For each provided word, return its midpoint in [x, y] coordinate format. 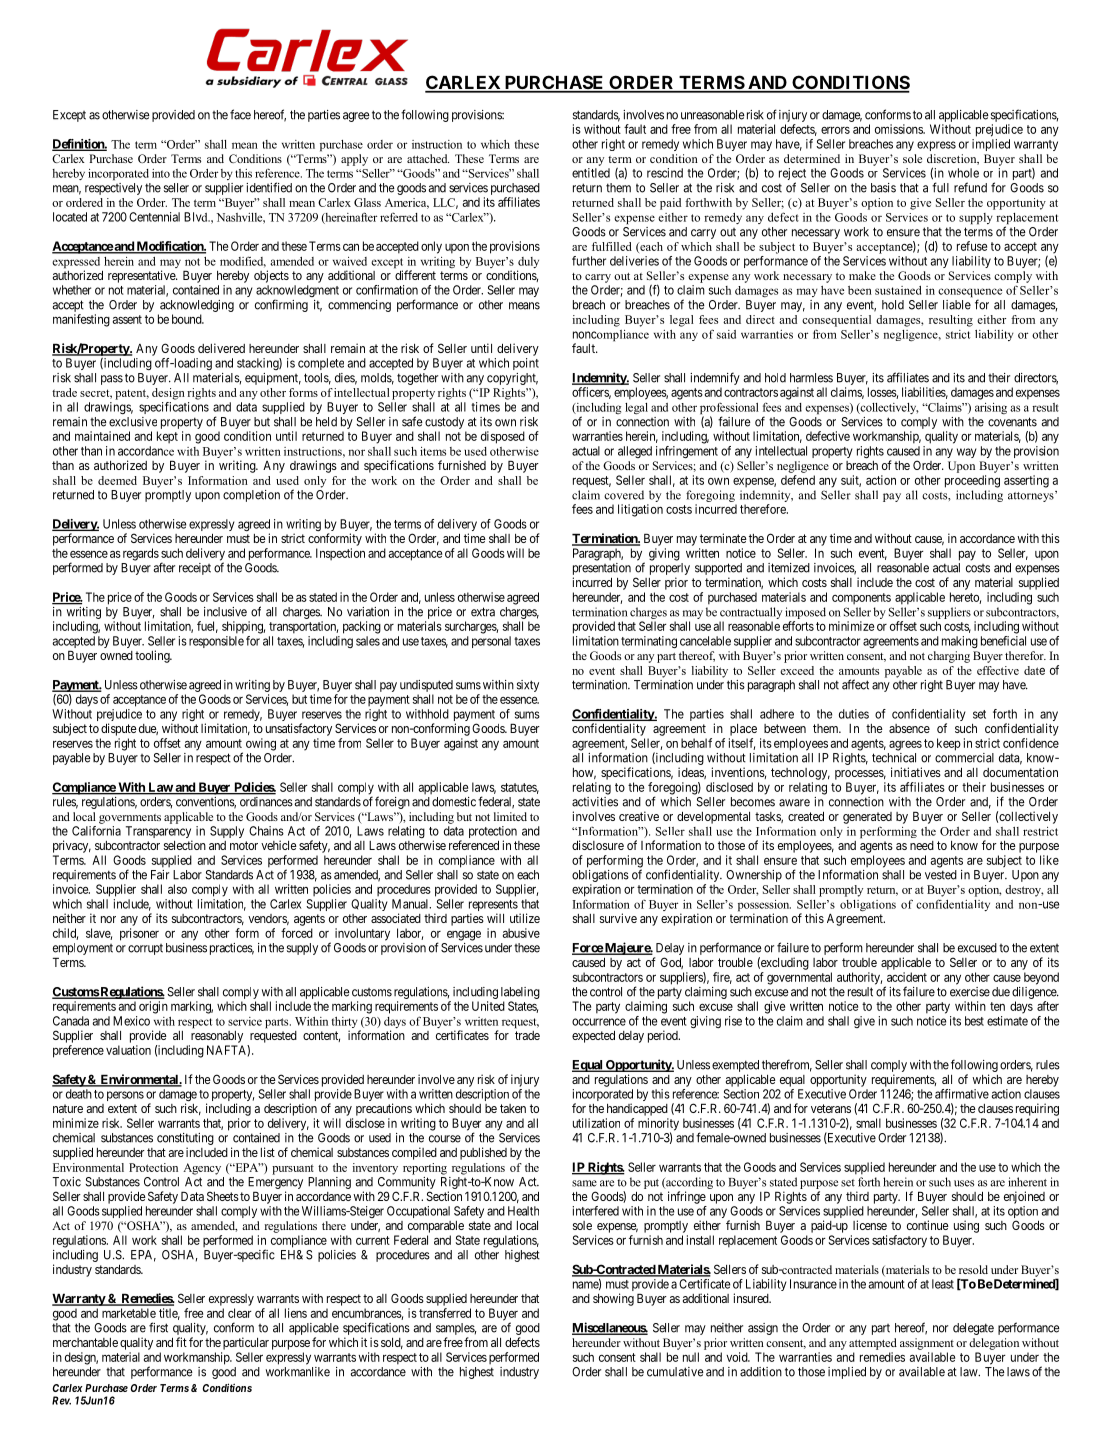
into [161, 173]
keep [949, 744]
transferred [445, 1313]
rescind [665, 173]
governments [130, 819]
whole [963, 173]
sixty [528, 686]
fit [181, 1342]
